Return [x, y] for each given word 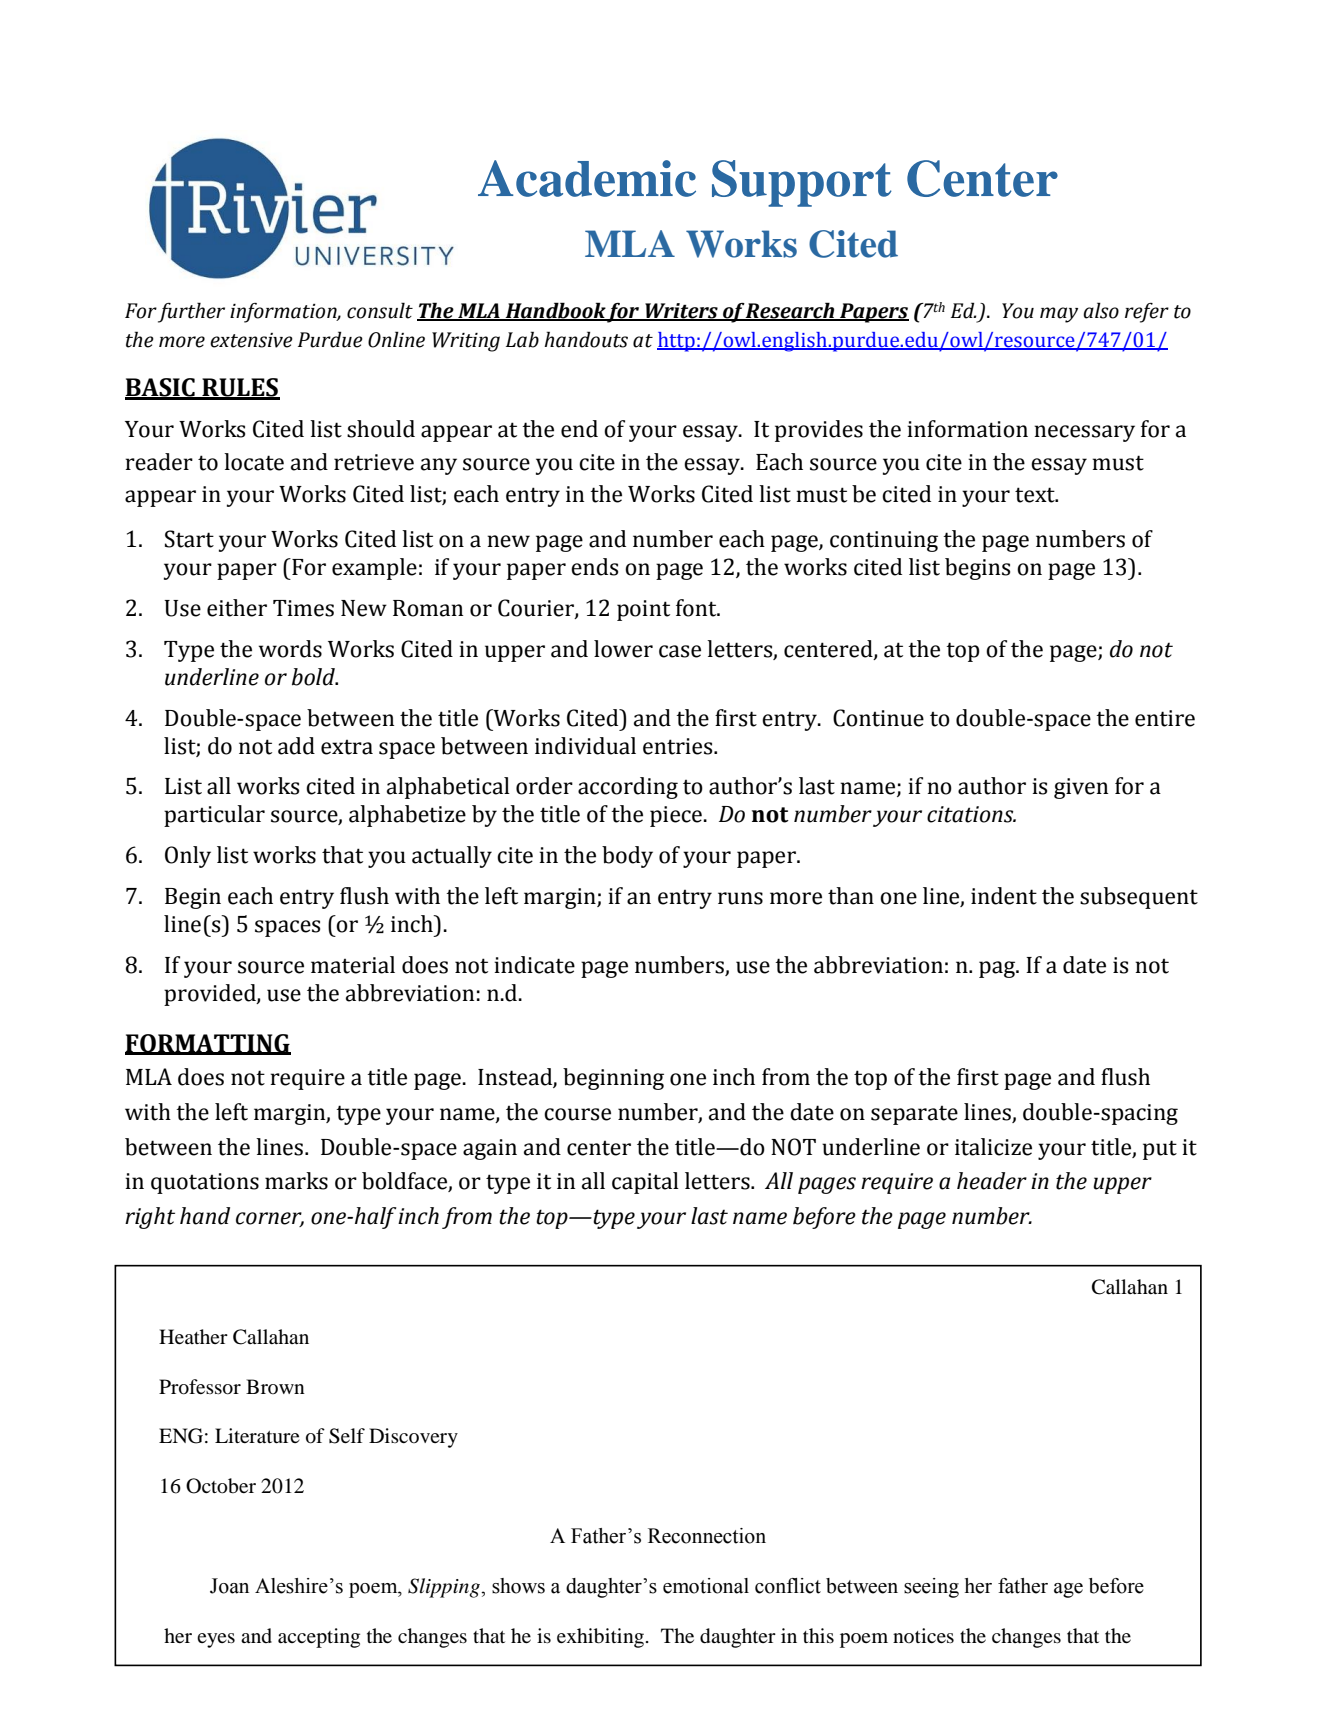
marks [296, 1181]
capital [645, 1183]
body [627, 857]
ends [594, 567]
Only [188, 857]
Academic [587, 178]
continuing [884, 541]
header [992, 1181]
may [1059, 315]
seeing [931, 1588]
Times [303, 608]
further [191, 312]
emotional [706, 1586]
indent [1004, 896]
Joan [229, 1586]
